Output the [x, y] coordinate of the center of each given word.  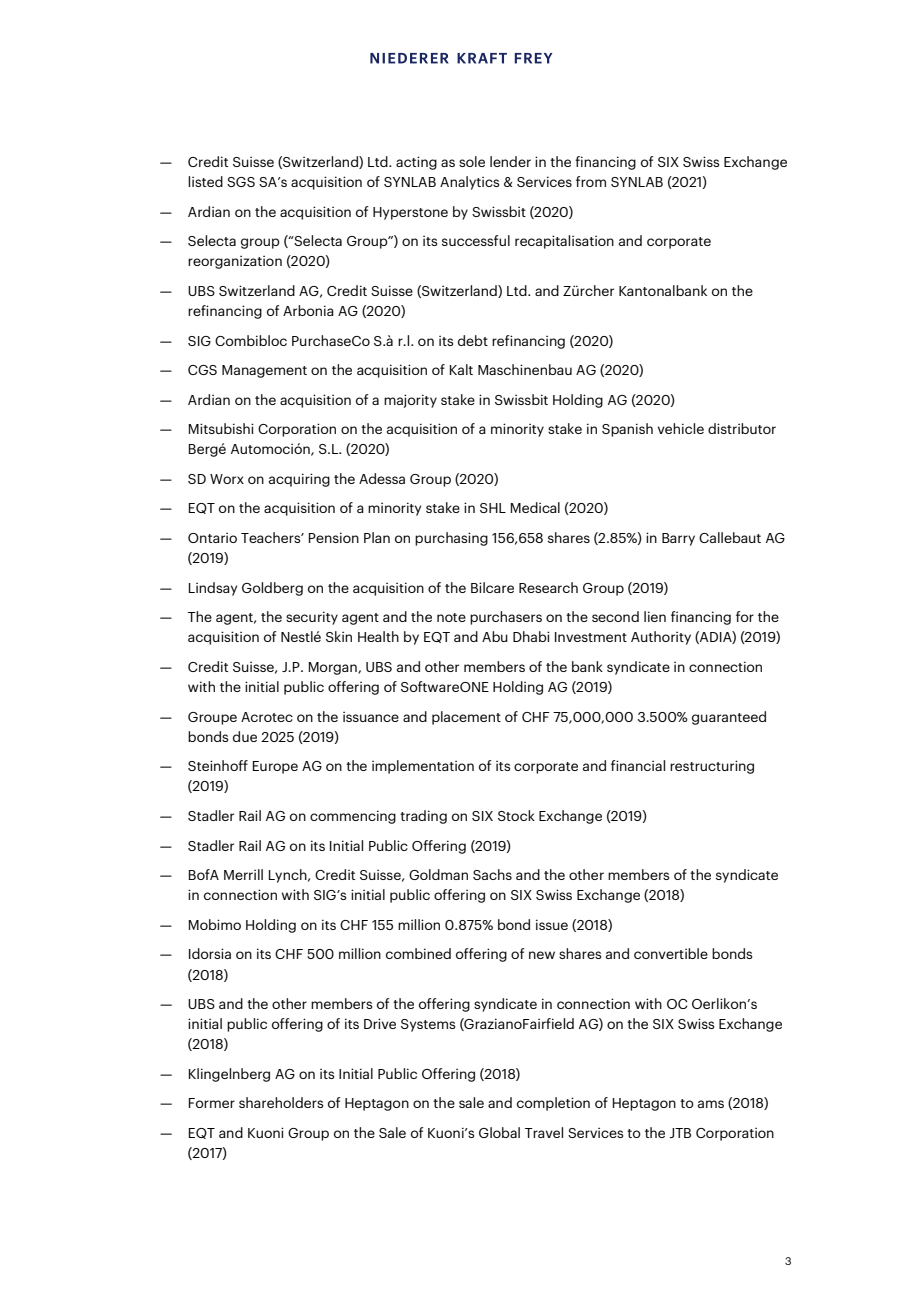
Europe [275, 767]
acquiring [299, 480]
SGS [241, 182]
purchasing [451, 539]
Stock [516, 815]
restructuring [712, 767]
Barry [678, 539]
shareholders [281, 1102]
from [591, 181]
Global [499, 1132]
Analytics [470, 183]
